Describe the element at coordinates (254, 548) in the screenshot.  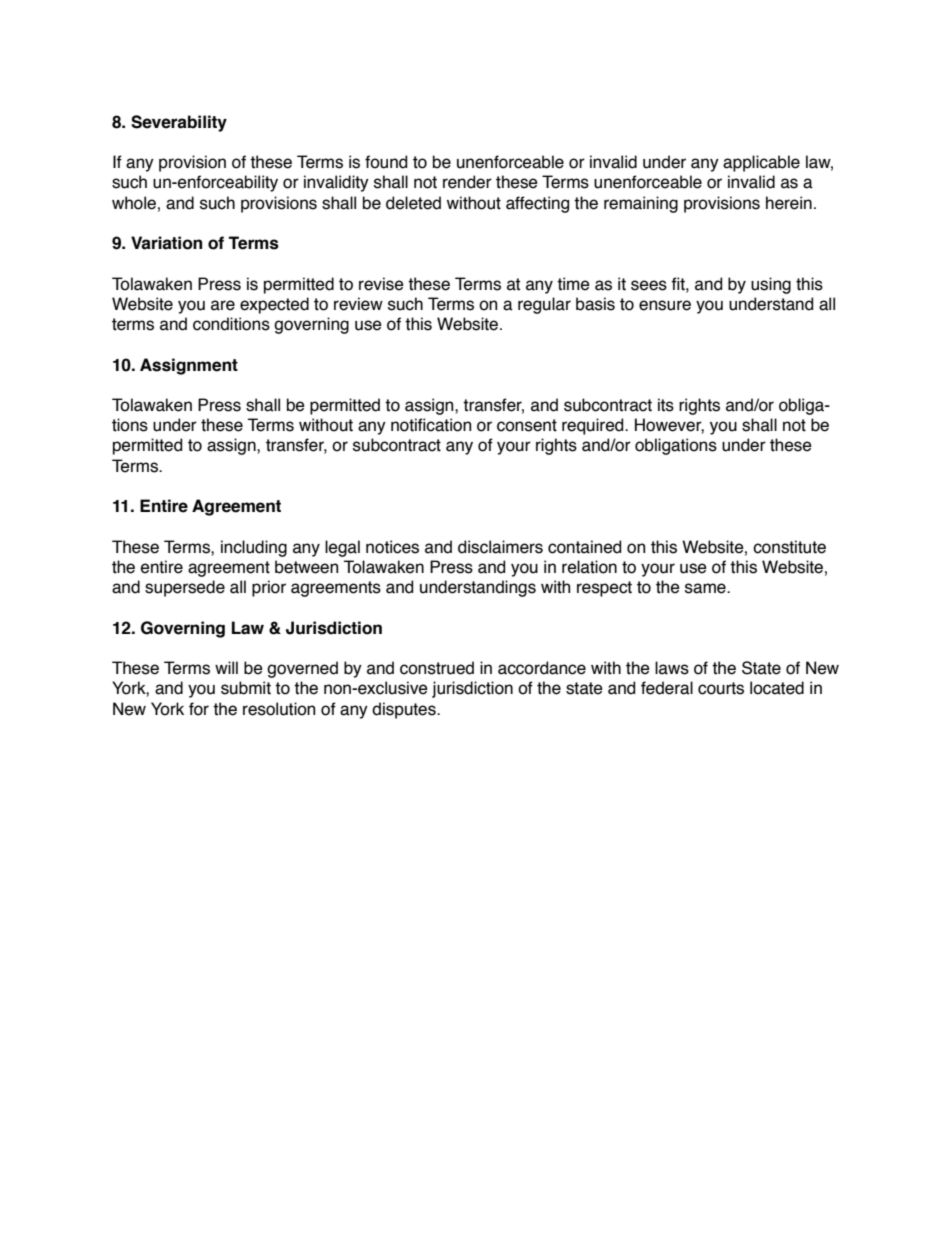
I see `including` at that location.
